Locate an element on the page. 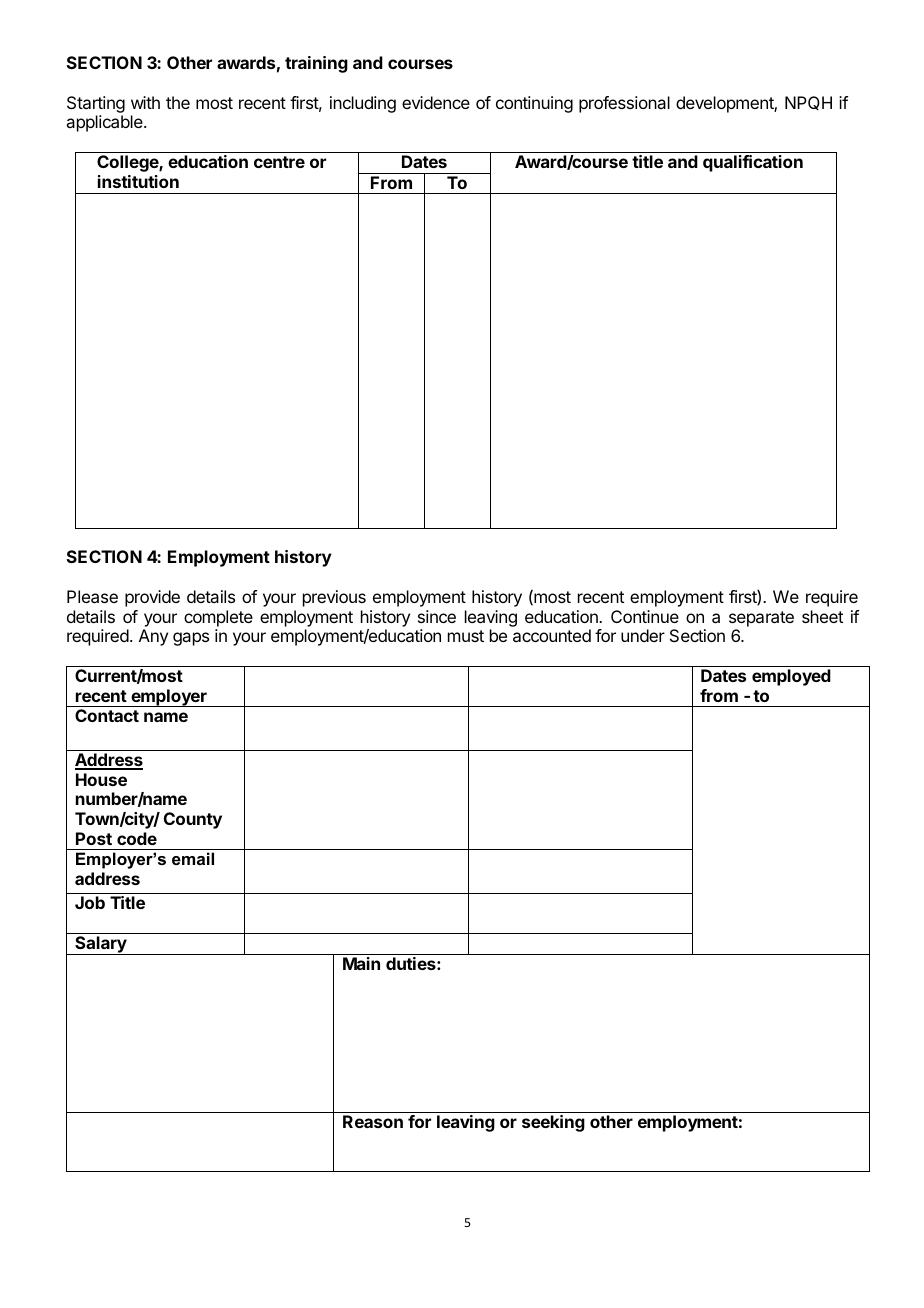 This document has height=1308, width=924. seeking is located at coordinates (553, 1123).
